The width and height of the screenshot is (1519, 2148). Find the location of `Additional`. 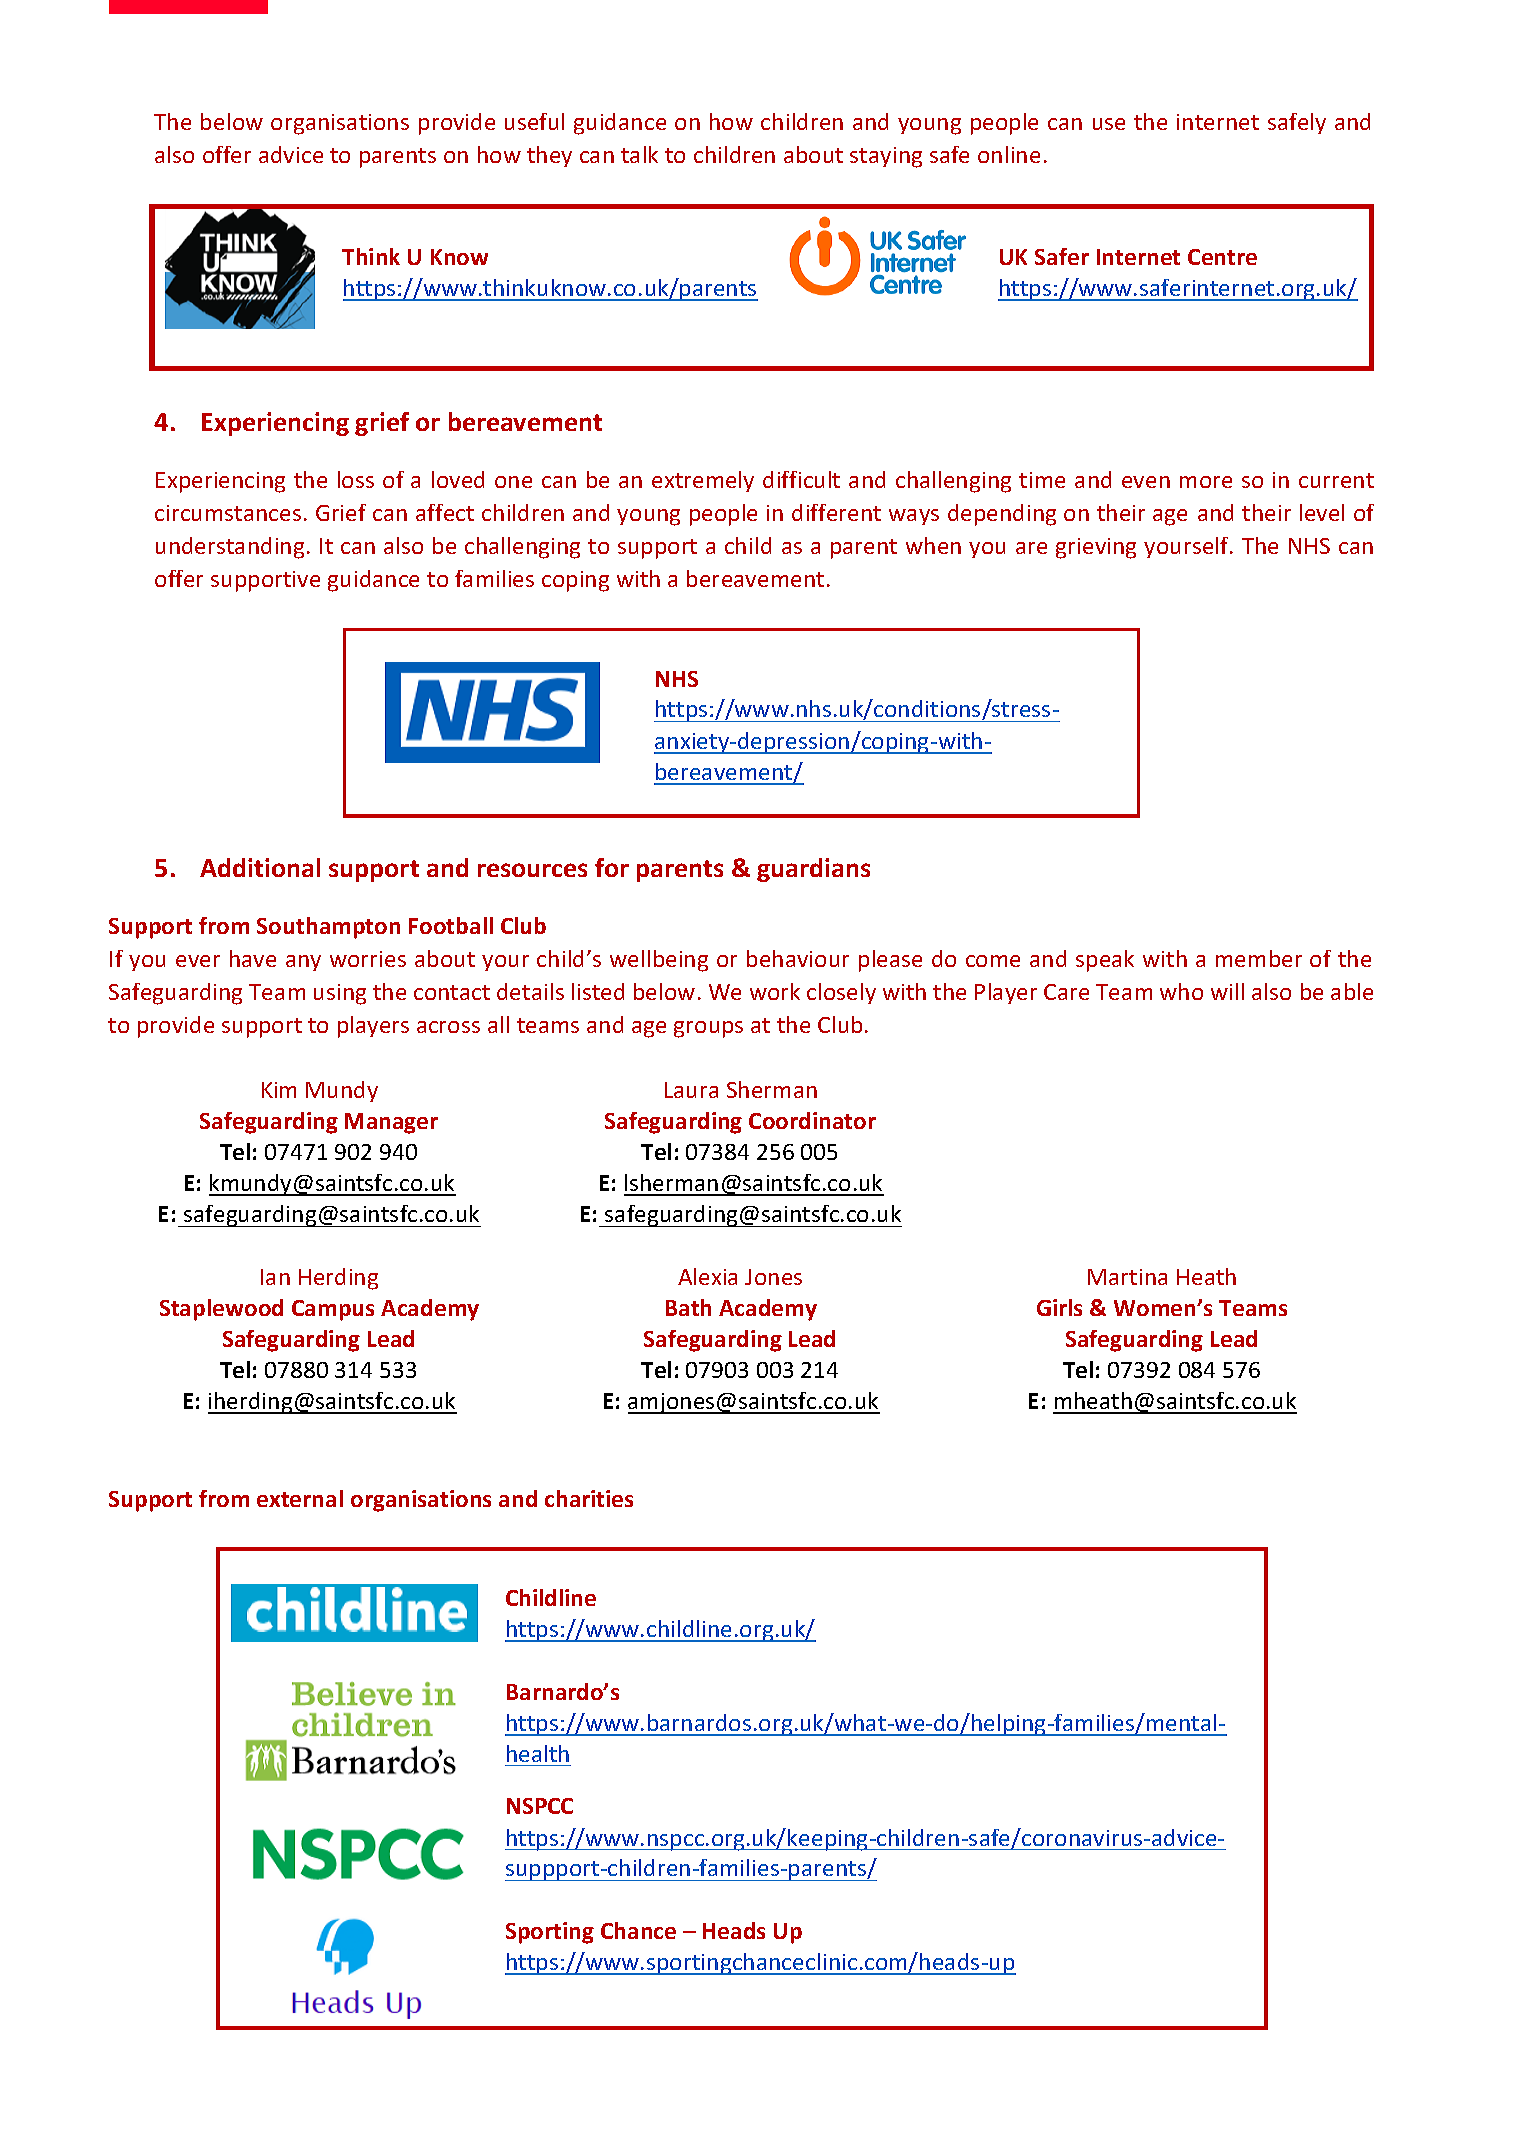

Additional is located at coordinates (260, 867).
